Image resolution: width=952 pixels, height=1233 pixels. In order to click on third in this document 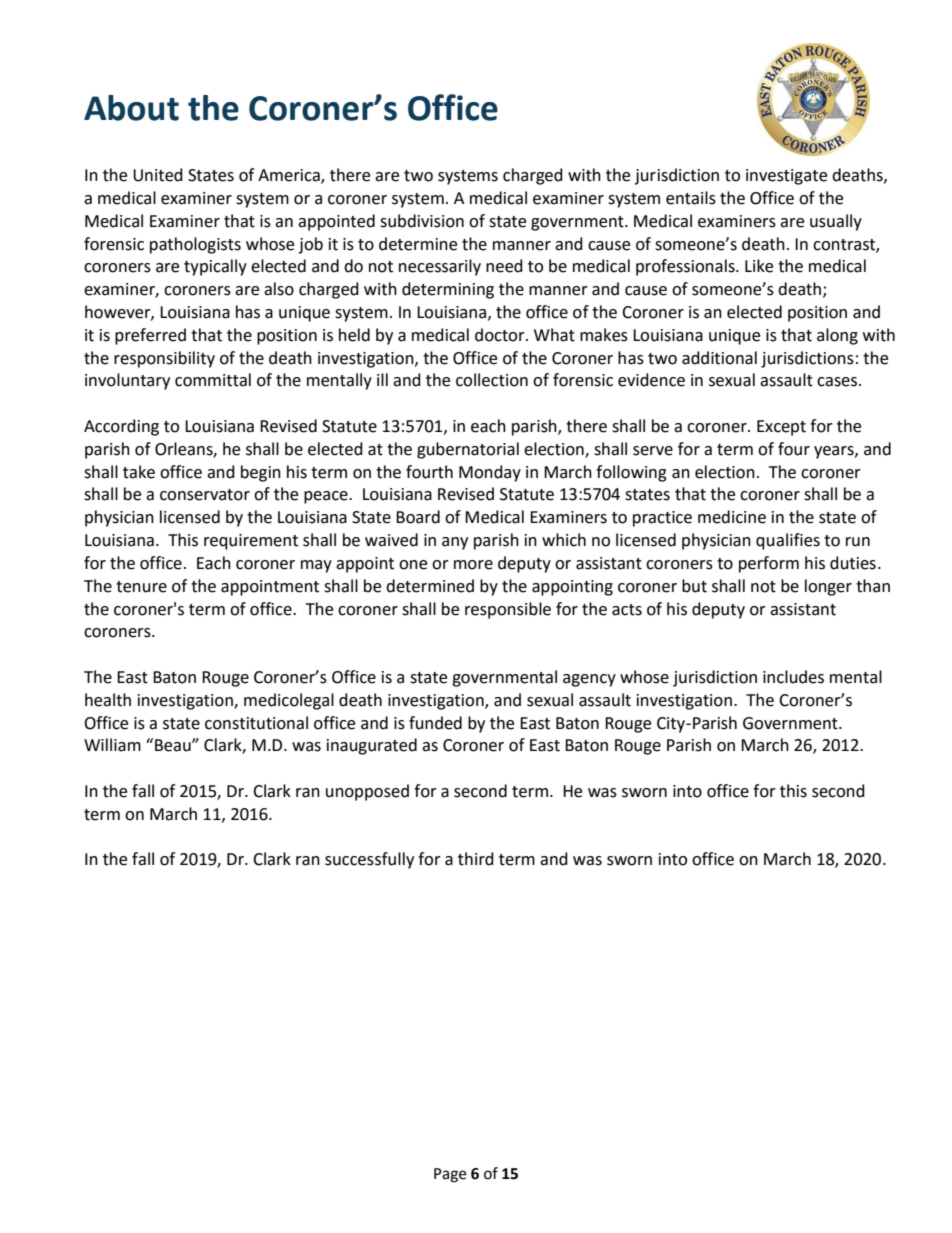, I will do `click(476, 859)`.
